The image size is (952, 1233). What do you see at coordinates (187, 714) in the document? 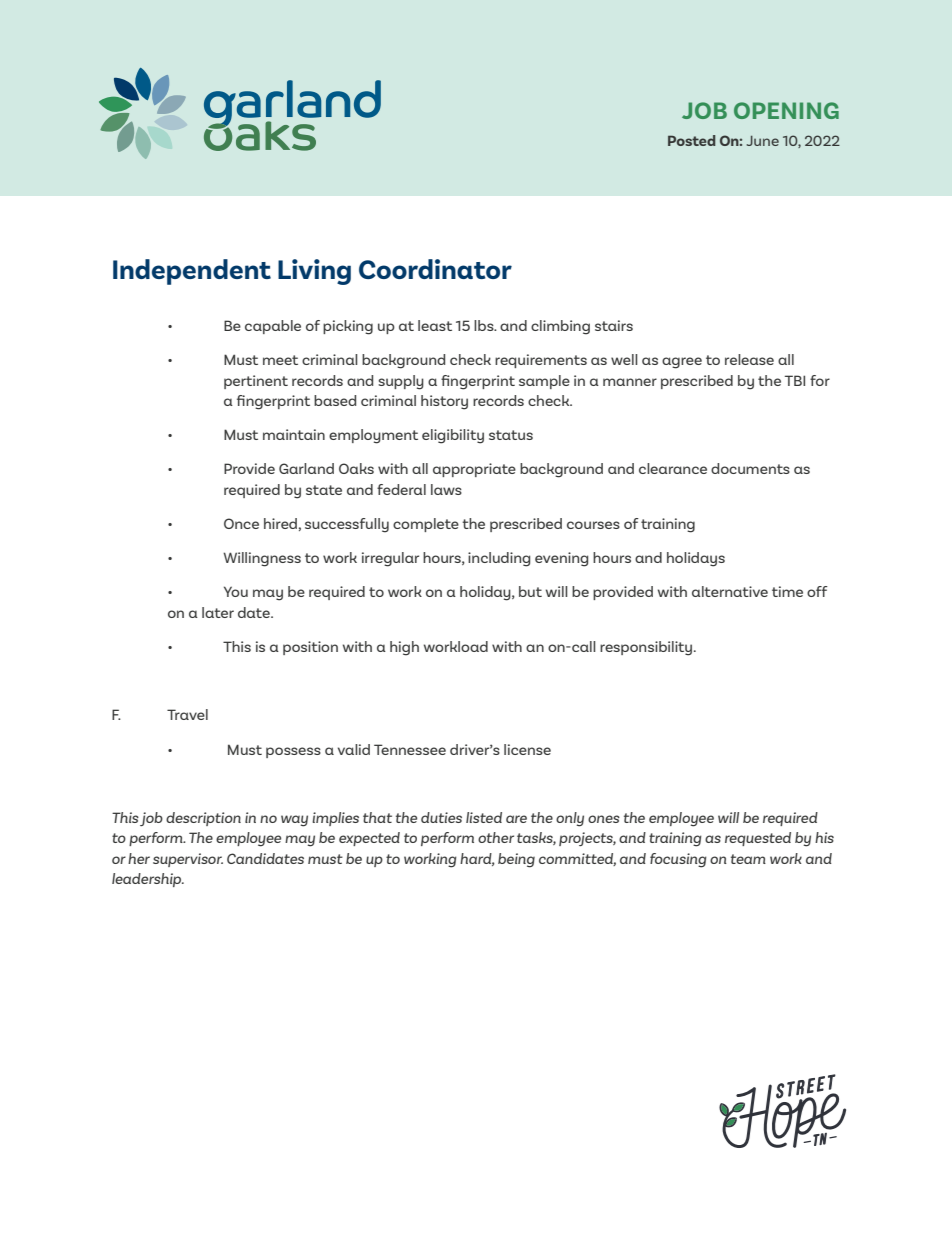
I see `Travel` at bounding box center [187, 714].
